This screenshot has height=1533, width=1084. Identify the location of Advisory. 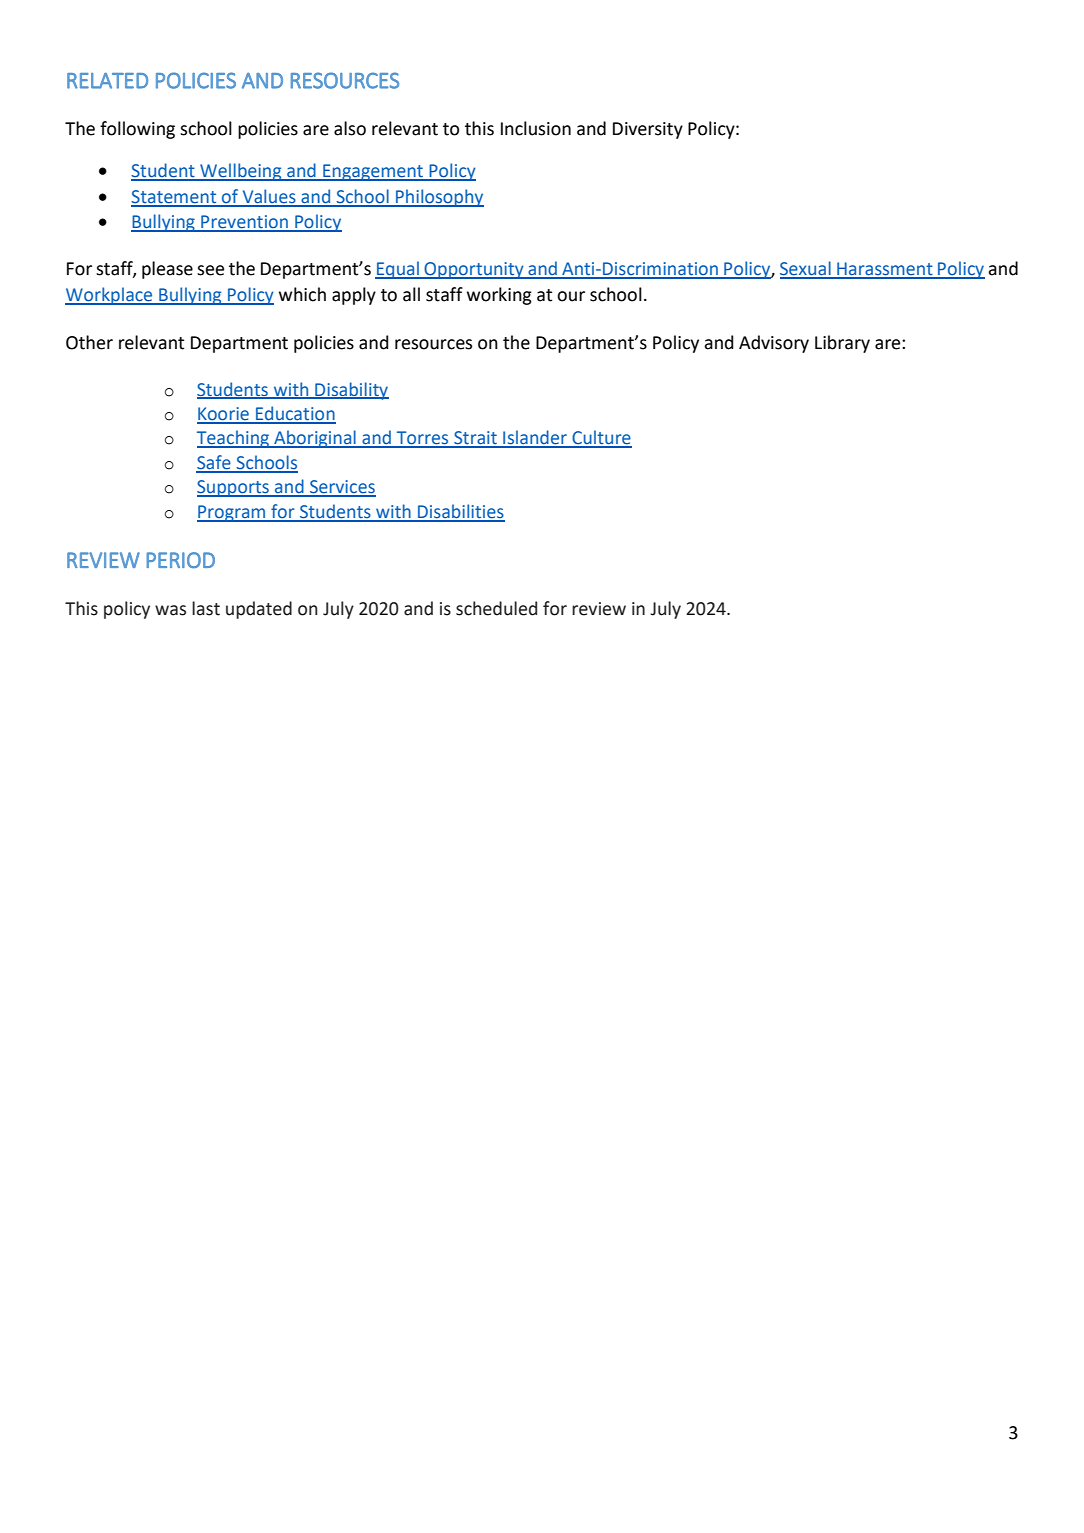
(774, 344).
